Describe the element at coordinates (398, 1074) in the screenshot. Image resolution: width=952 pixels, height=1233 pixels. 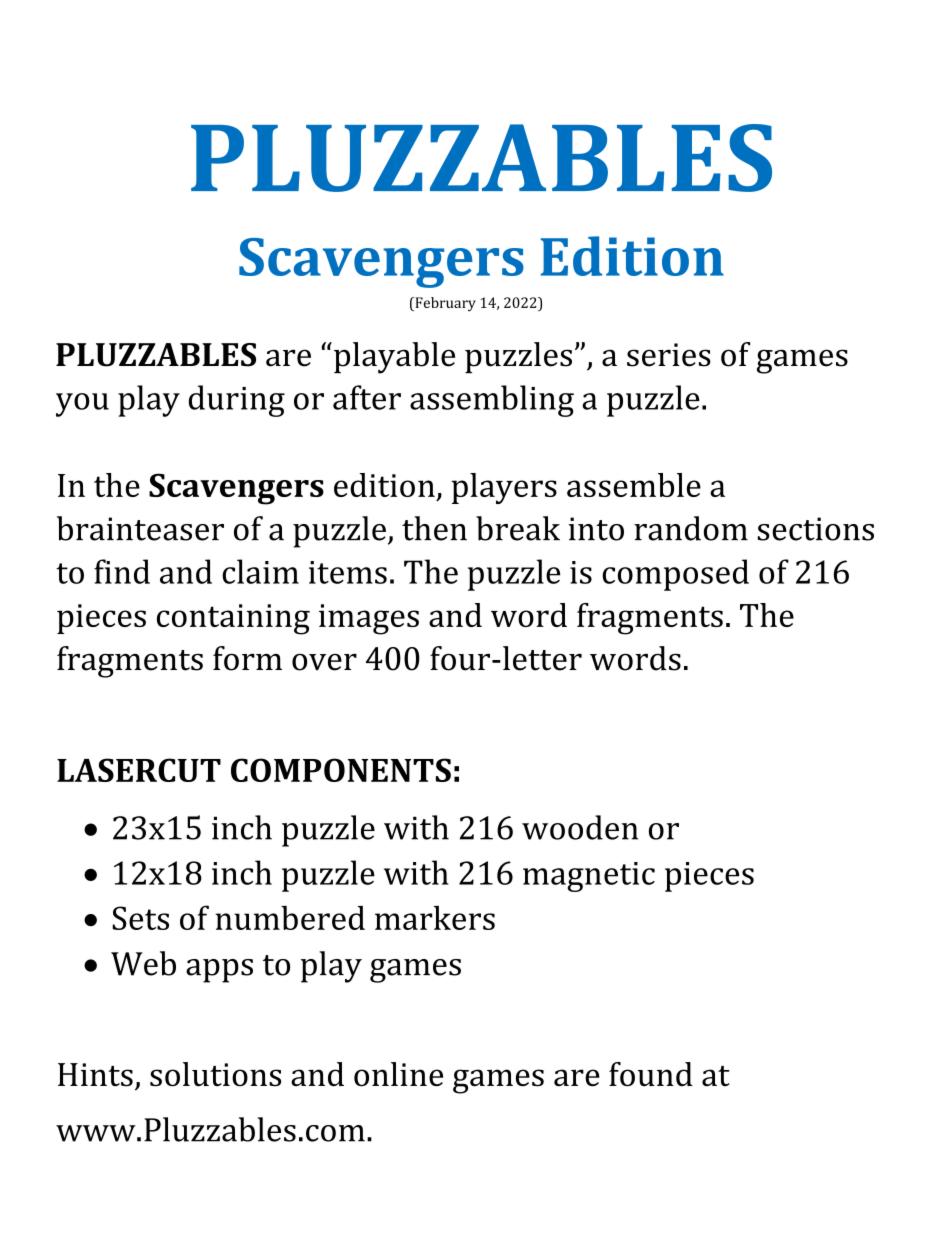
I see `online` at that location.
